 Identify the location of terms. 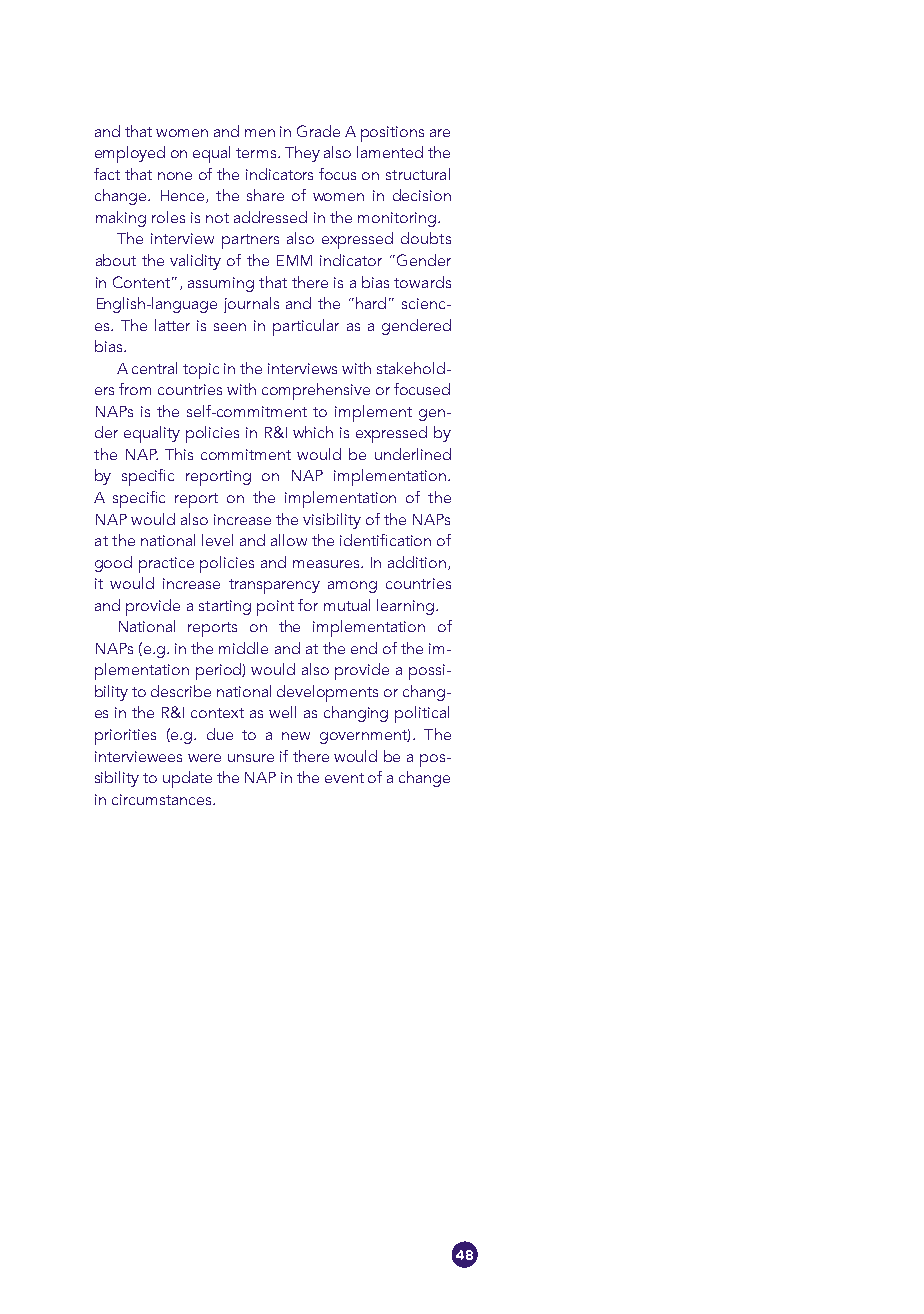
(257, 153).
